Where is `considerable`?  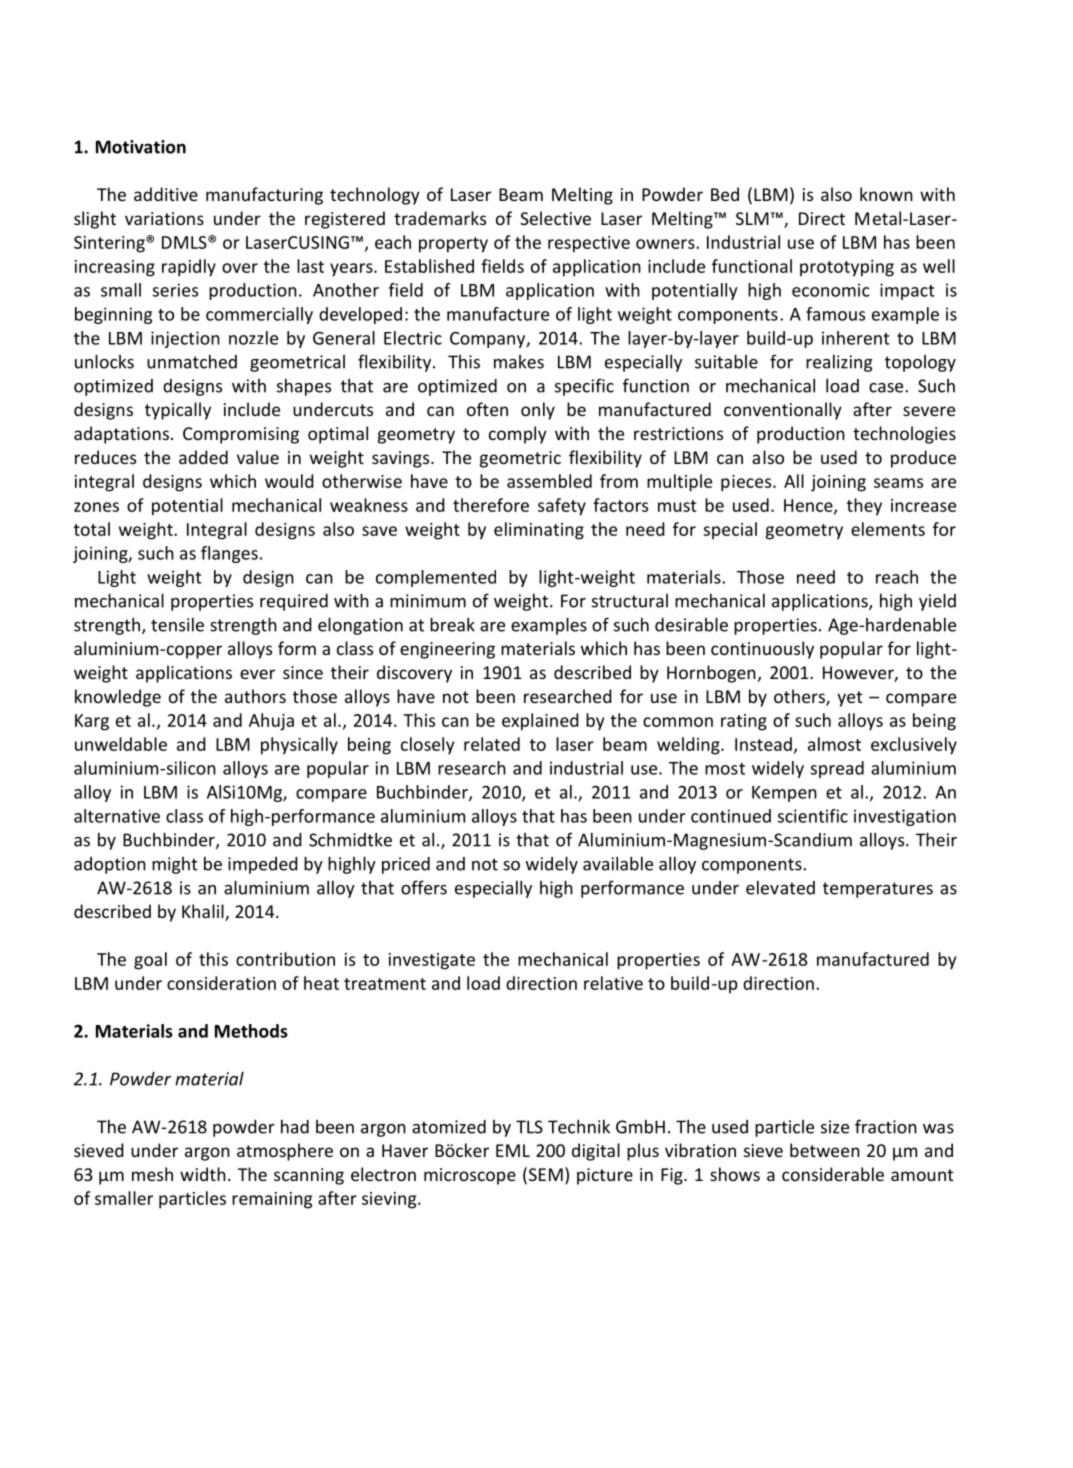 considerable is located at coordinates (833, 1174).
